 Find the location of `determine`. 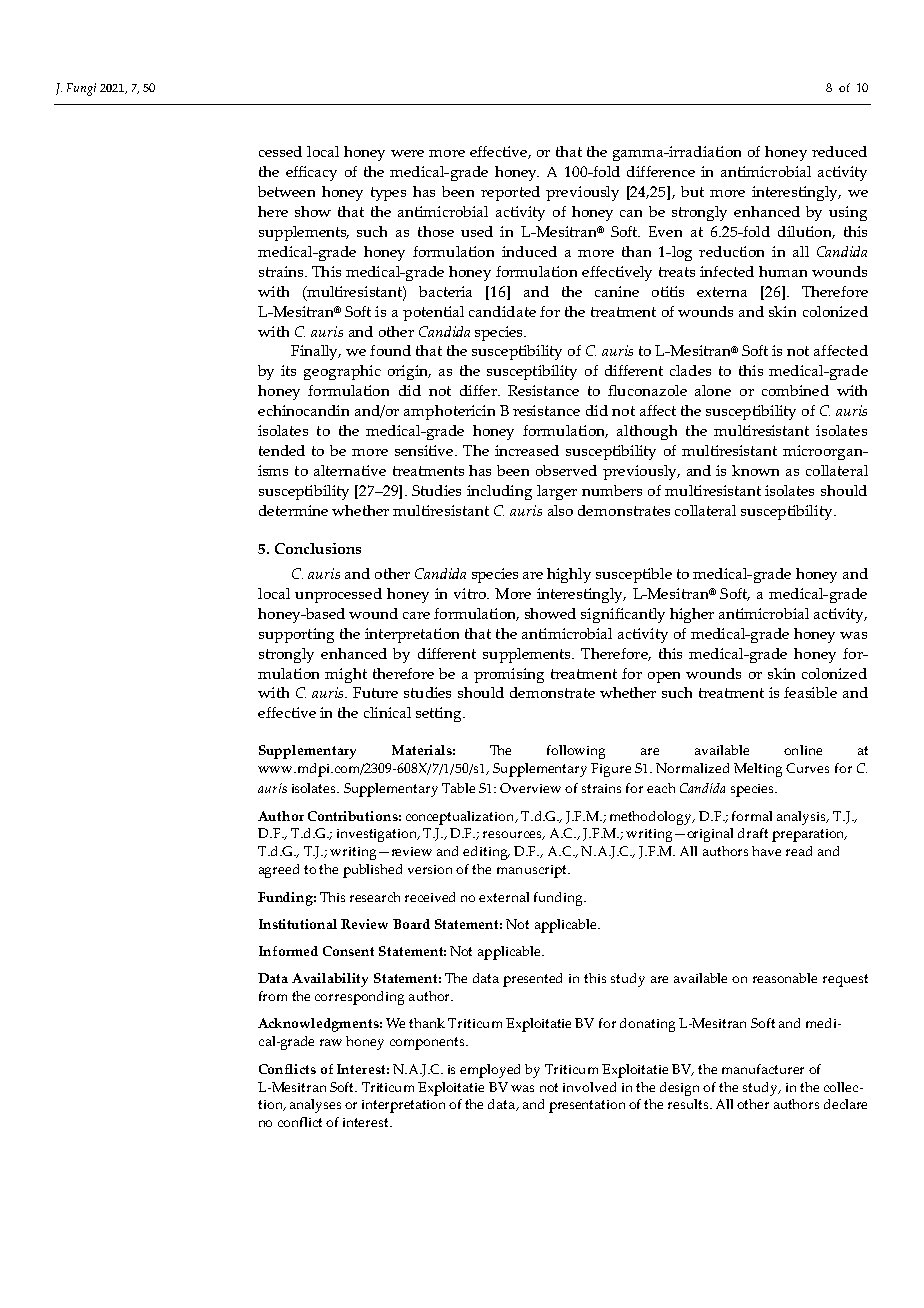

determine is located at coordinates (293, 510).
